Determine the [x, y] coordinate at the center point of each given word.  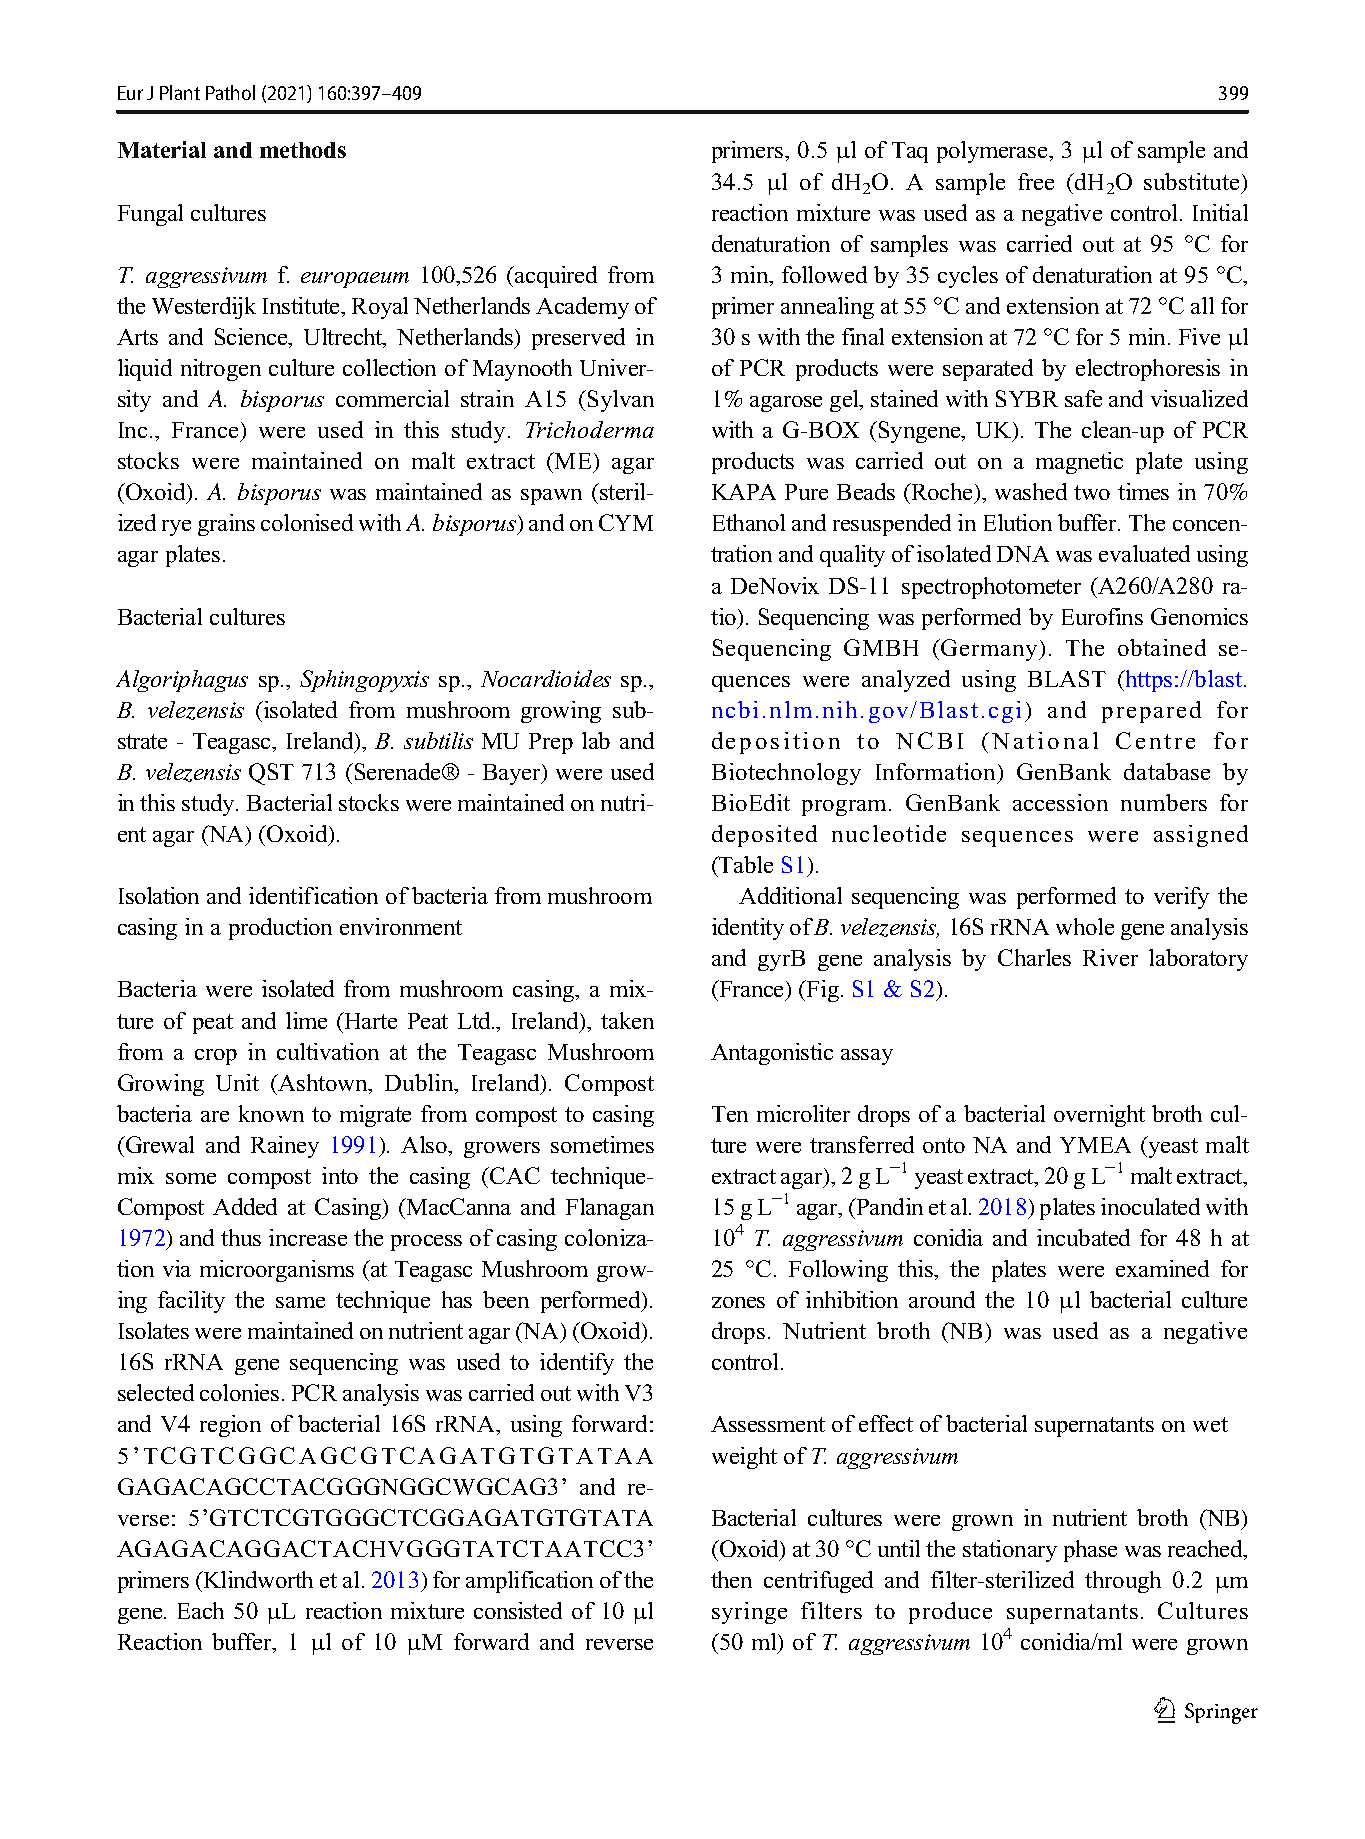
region [230, 1426]
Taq [910, 152]
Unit [237, 1082]
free [1036, 181]
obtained [1162, 647]
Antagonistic [772, 1054]
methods [303, 150]
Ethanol [749, 522]
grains [226, 525]
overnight [1099, 1116]
